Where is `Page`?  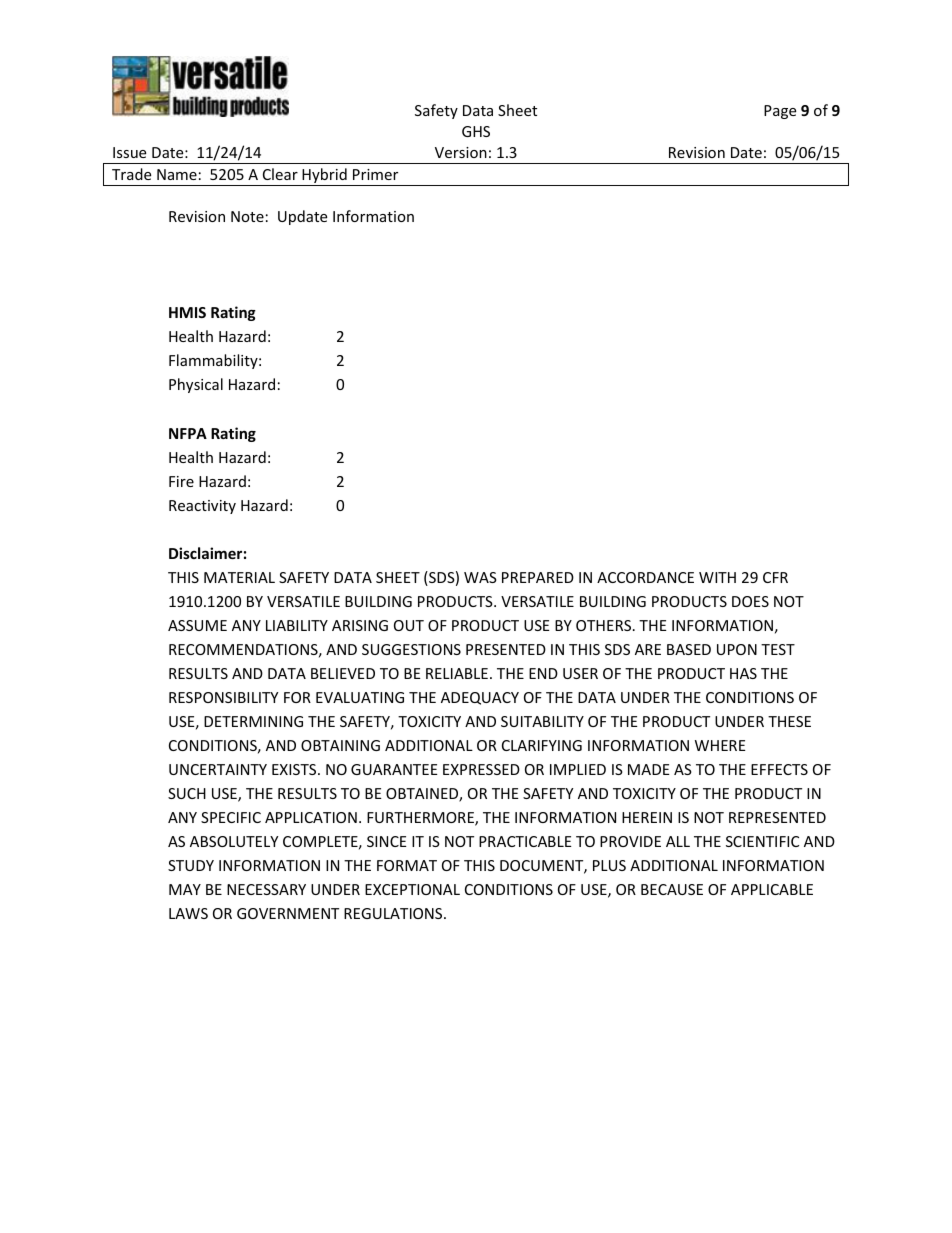 Page is located at coordinates (780, 112).
